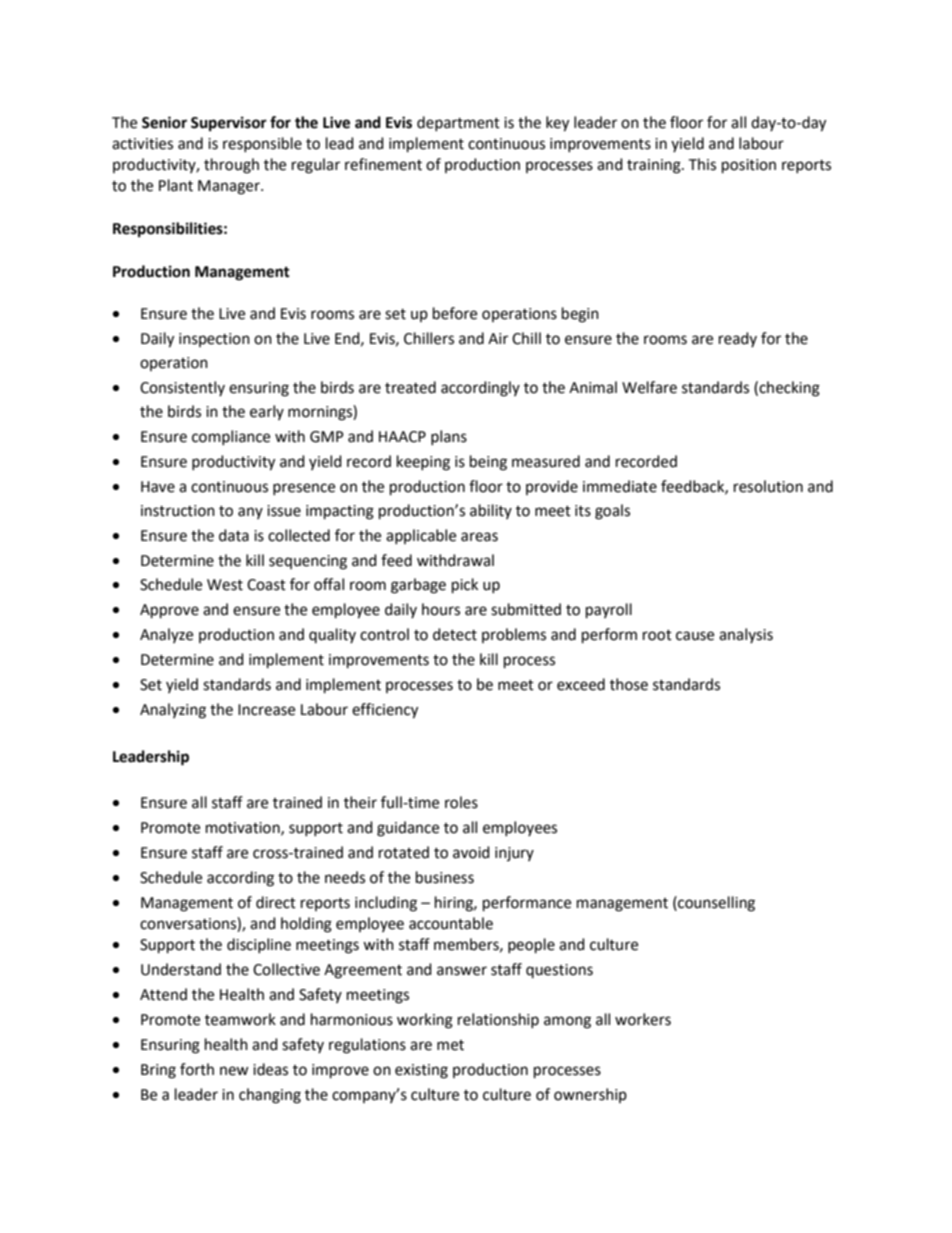 The image size is (952, 1233). Describe the element at coordinates (649, 387) in the page. I see `Welfare` at that location.
